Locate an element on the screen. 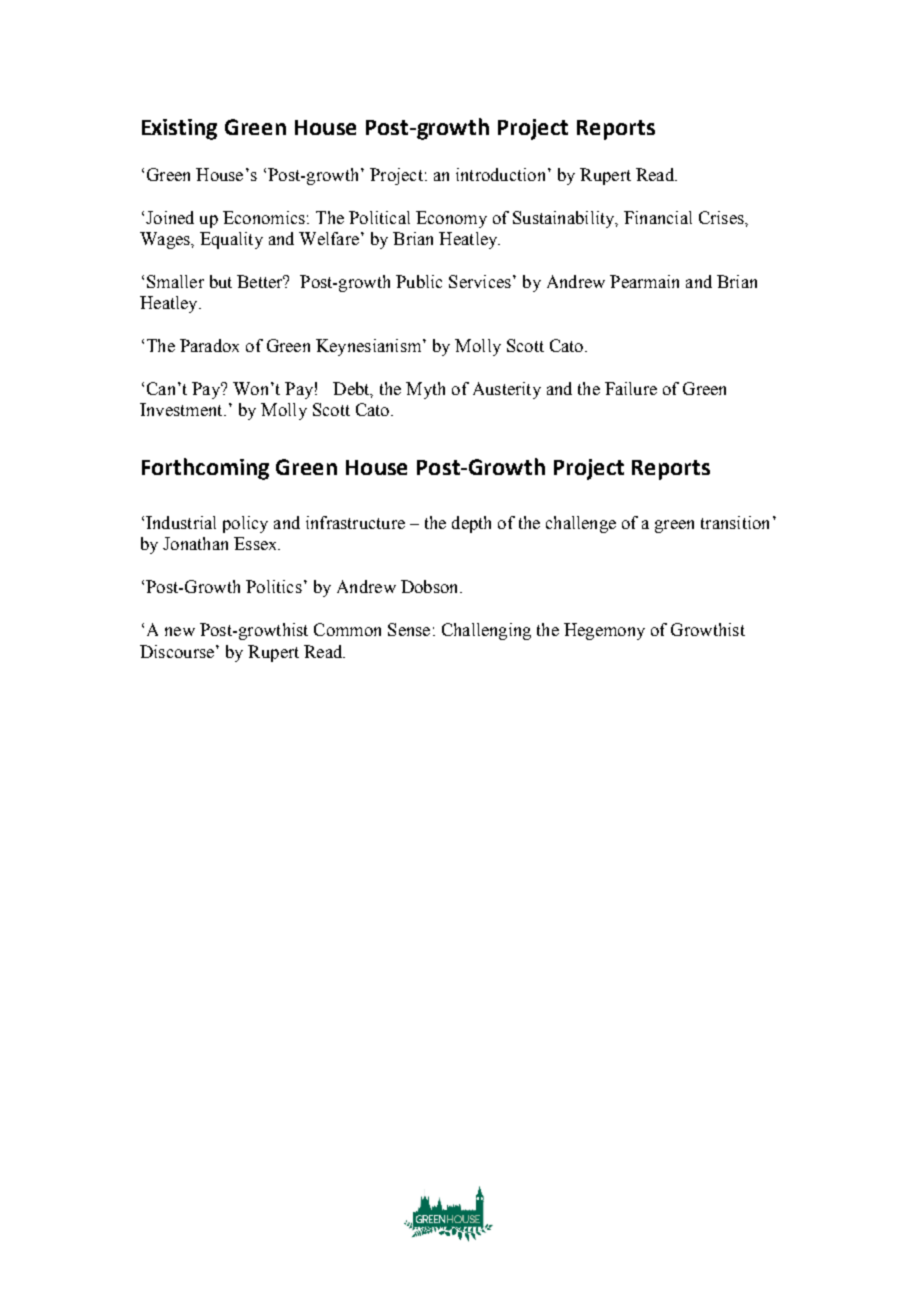 The width and height of the screenshot is (924, 1308). new is located at coordinates (180, 631).
